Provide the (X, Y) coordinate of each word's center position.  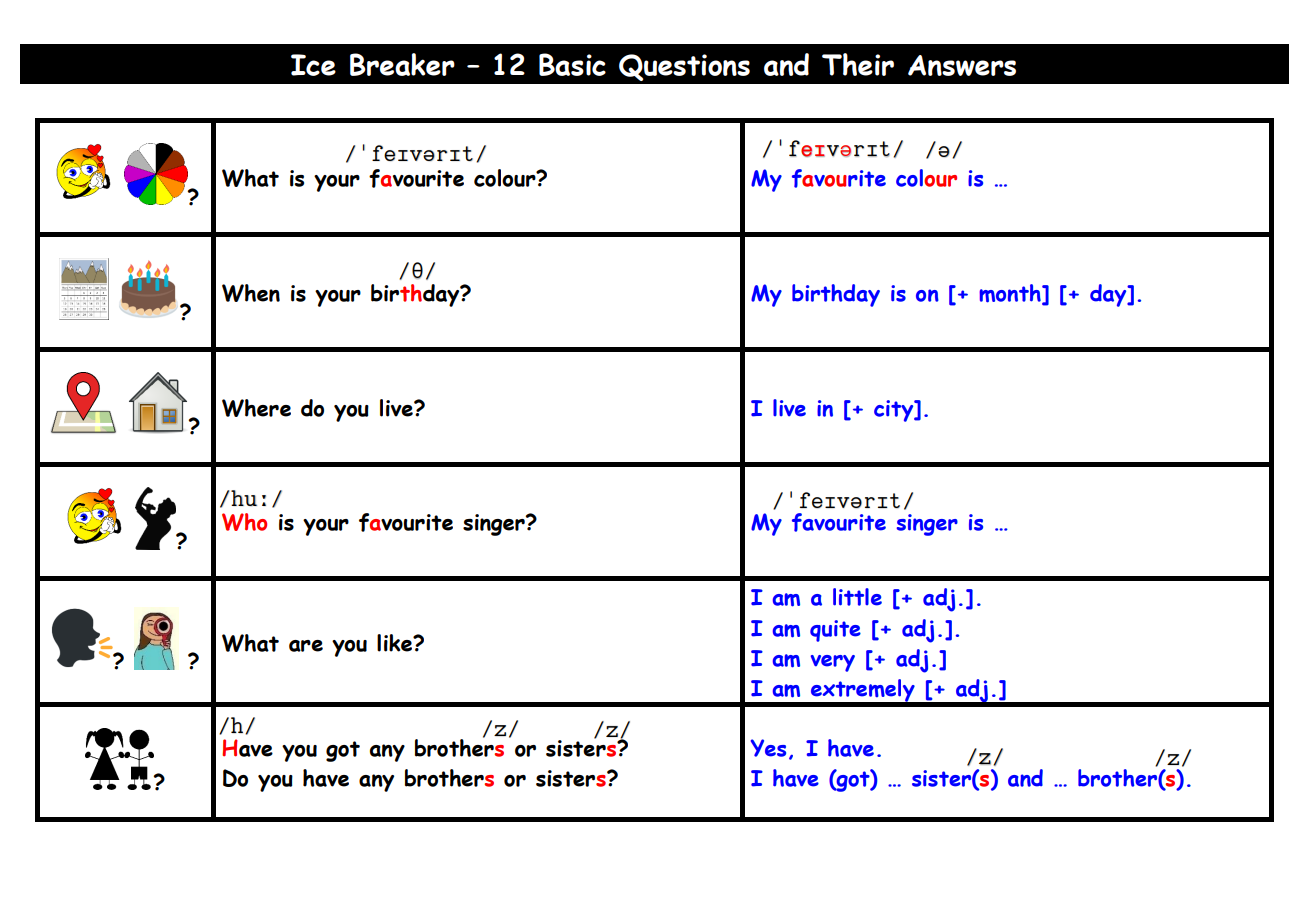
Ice (313, 65)
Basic (572, 64)
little (857, 597)
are (306, 646)
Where (256, 408)
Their (858, 64)
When (251, 293)
